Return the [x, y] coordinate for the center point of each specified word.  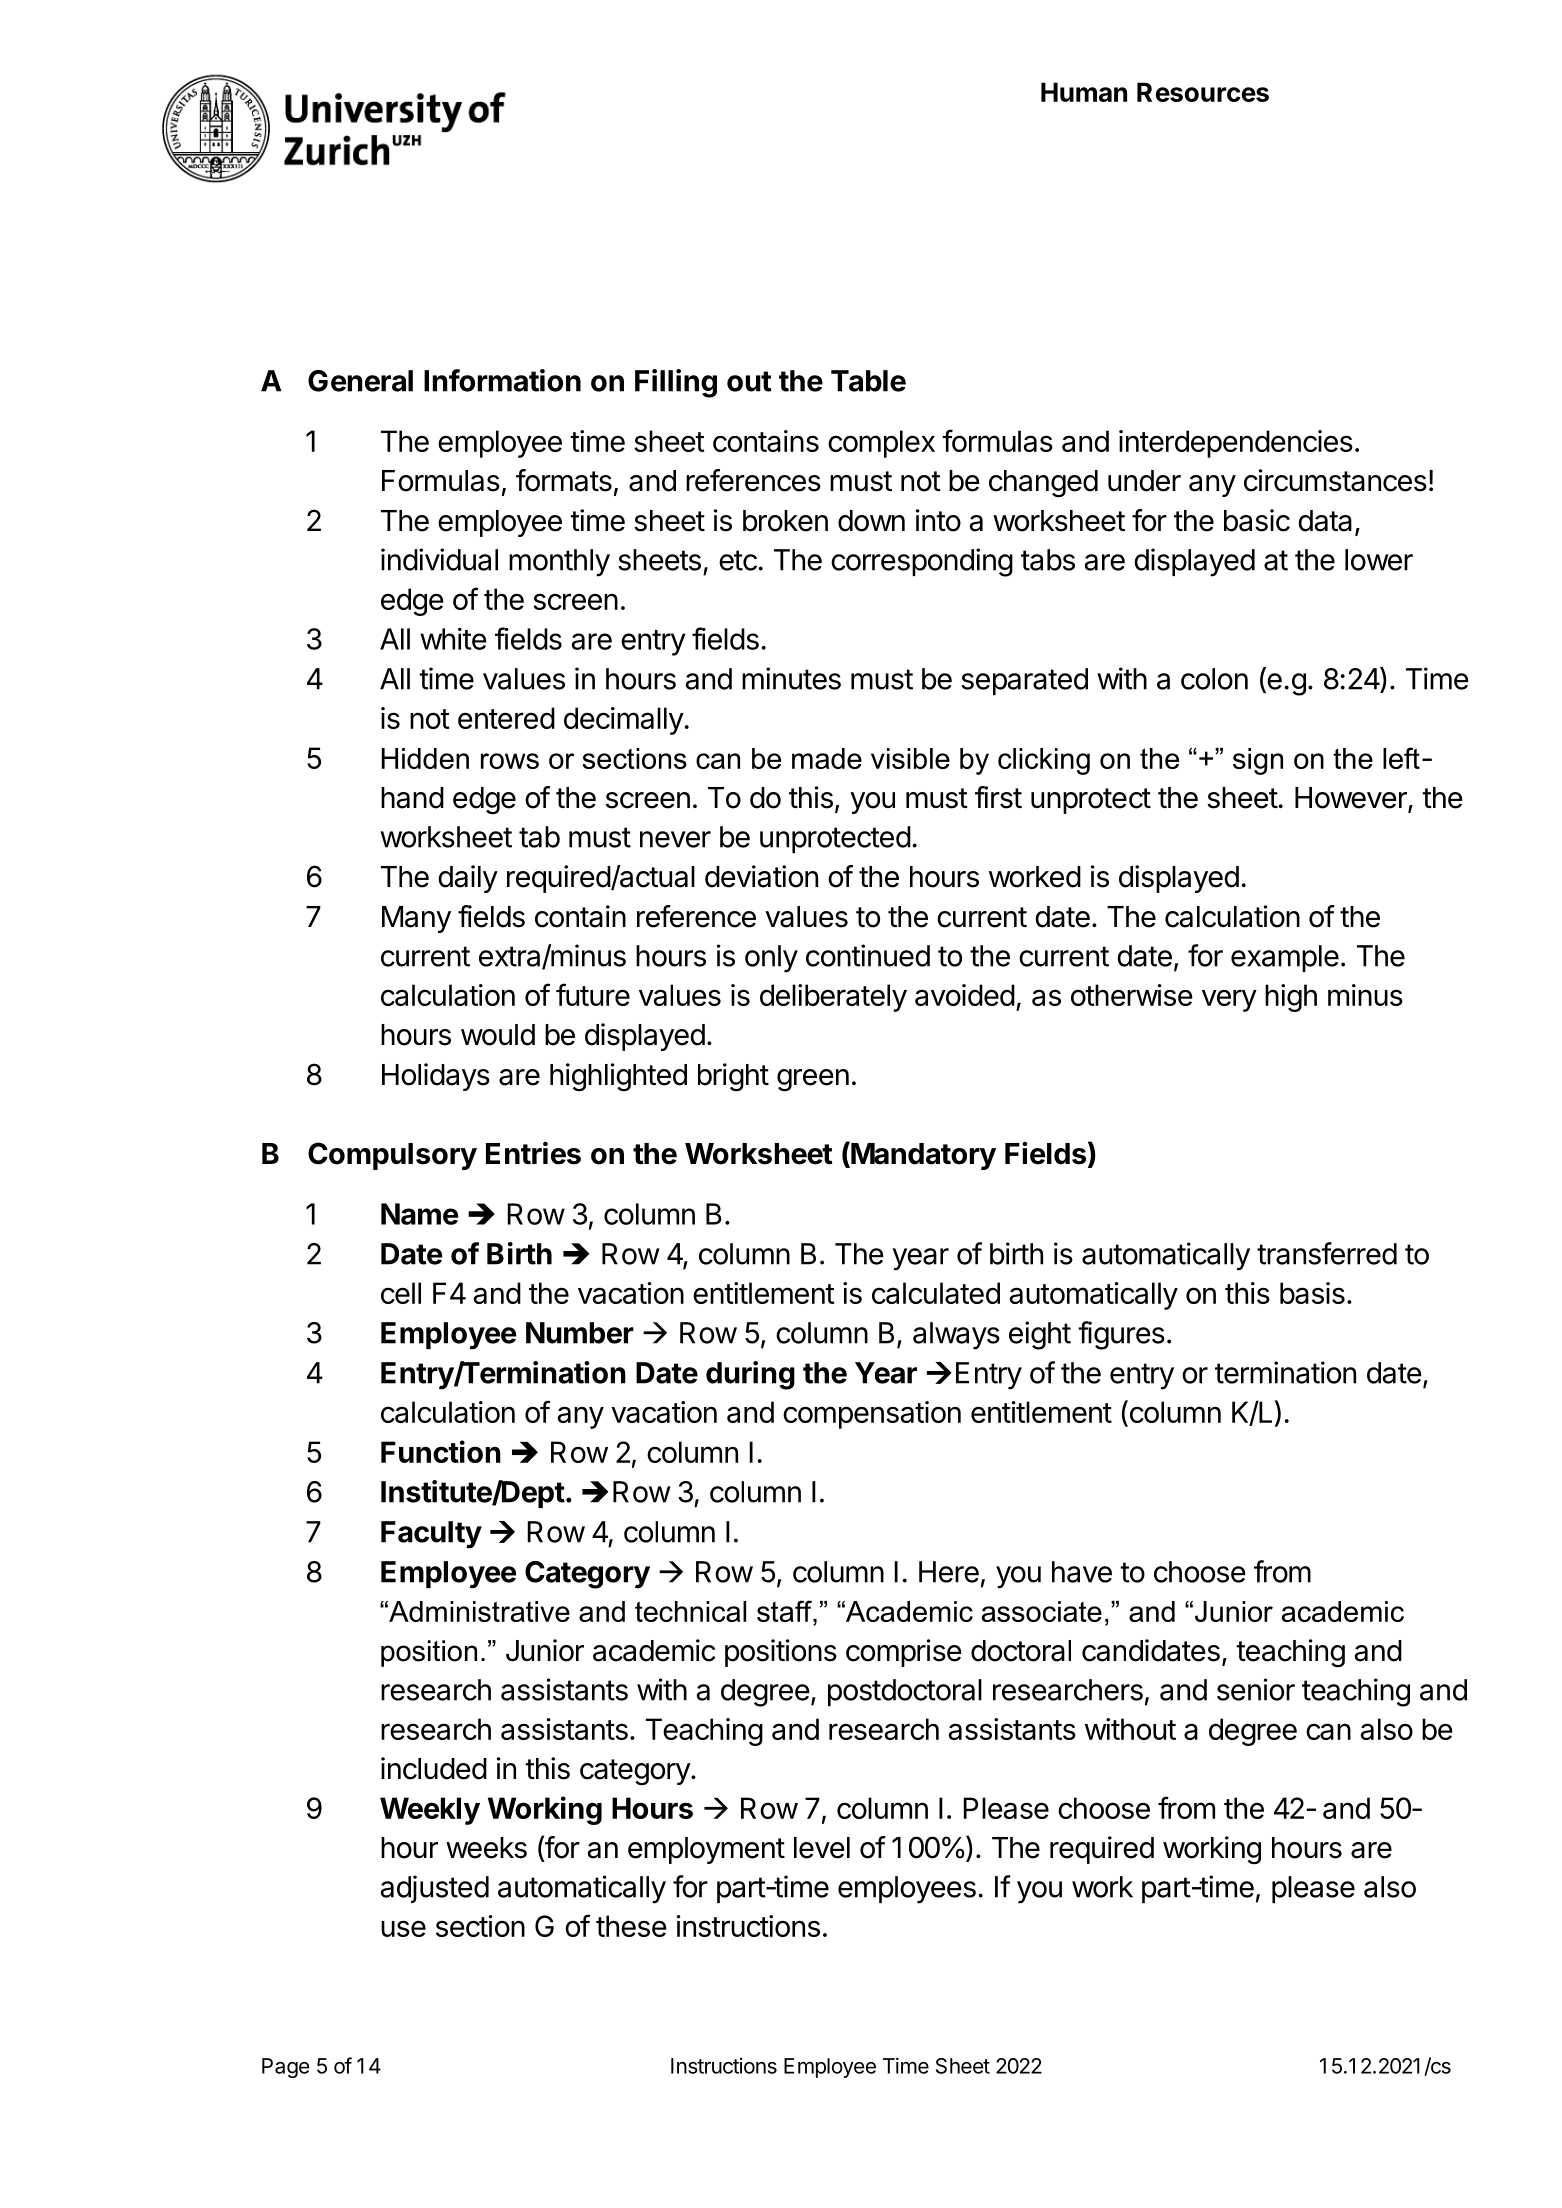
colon [1214, 679]
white [453, 639]
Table [868, 381]
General [360, 381]
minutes [791, 678]
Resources [1203, 92]
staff [785, 1611]
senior [1256, 1689]
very [1229, 1000]
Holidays [436, 1077]
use [403, 1928]
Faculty [431, 1535]
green [813, 1080]
